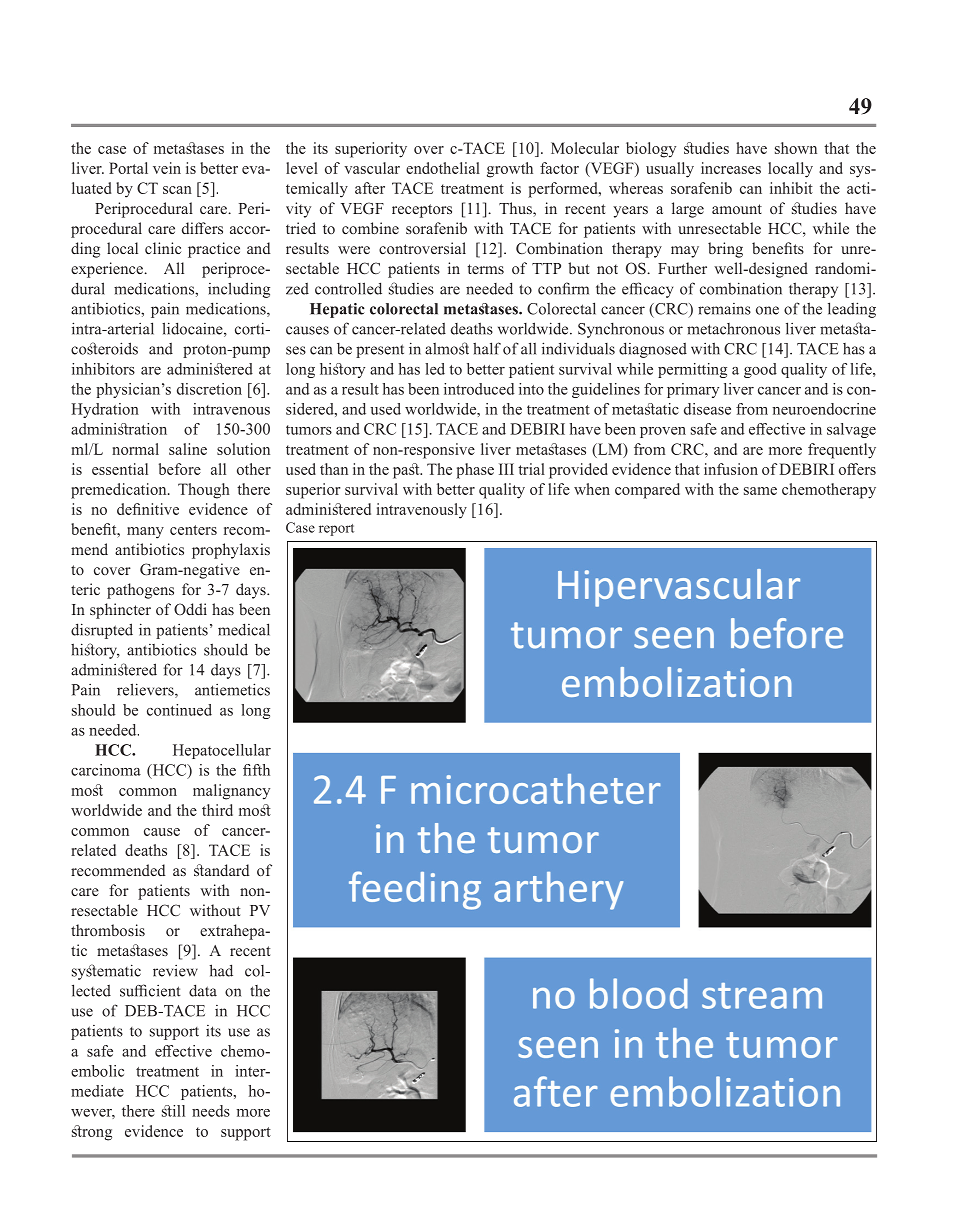 Image resolution: width=971 pixels, height=1232 pixels. I want to click on endothelial, so click(443, 168).
